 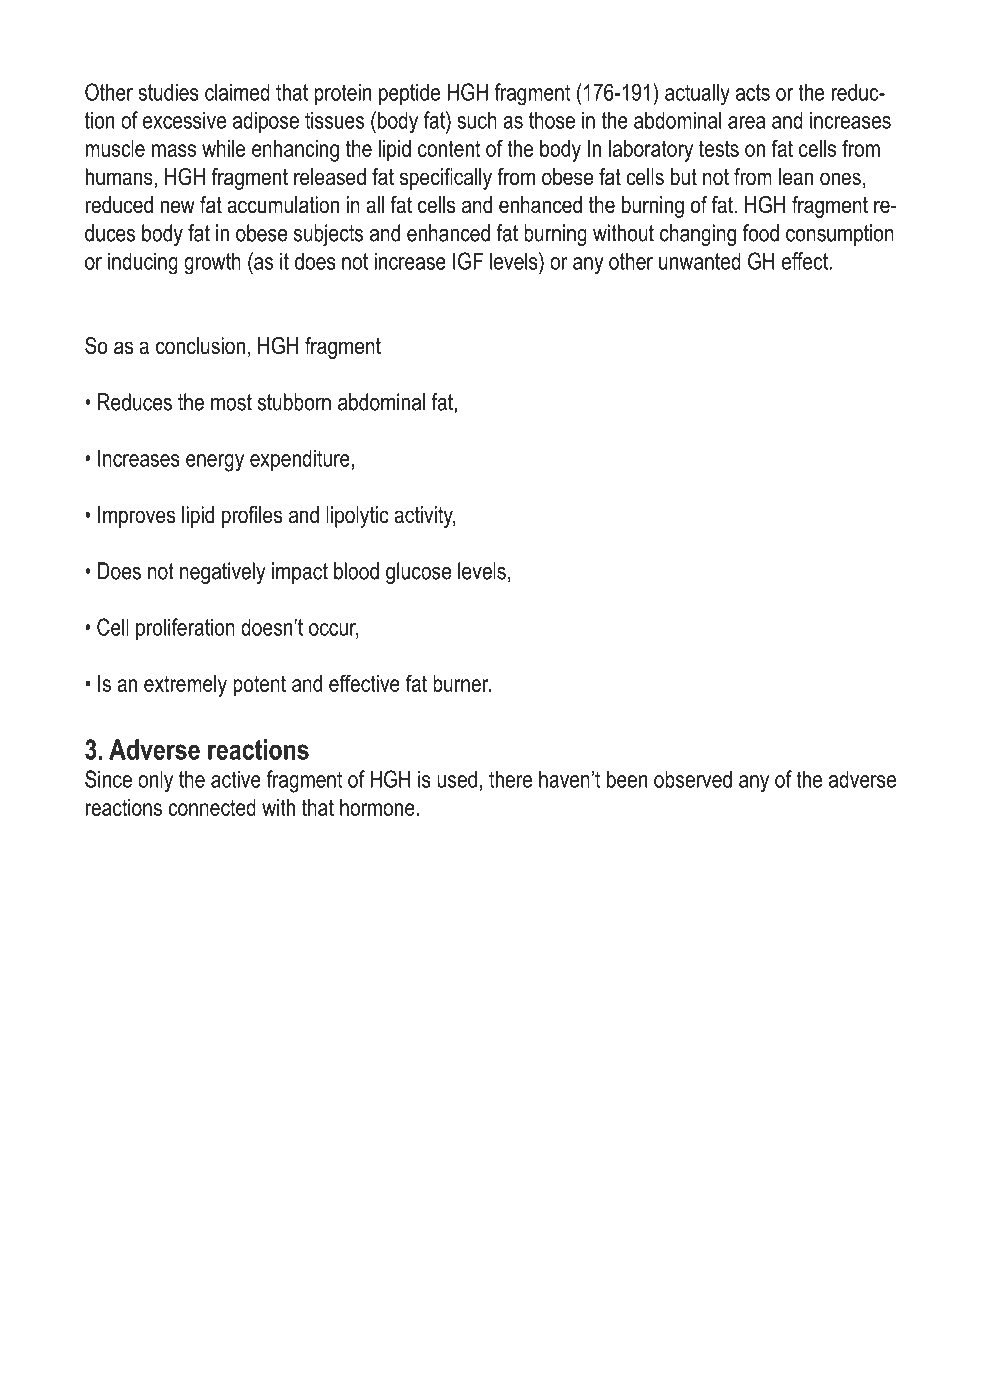 I want to click on such, so click(x=477, y=120).
